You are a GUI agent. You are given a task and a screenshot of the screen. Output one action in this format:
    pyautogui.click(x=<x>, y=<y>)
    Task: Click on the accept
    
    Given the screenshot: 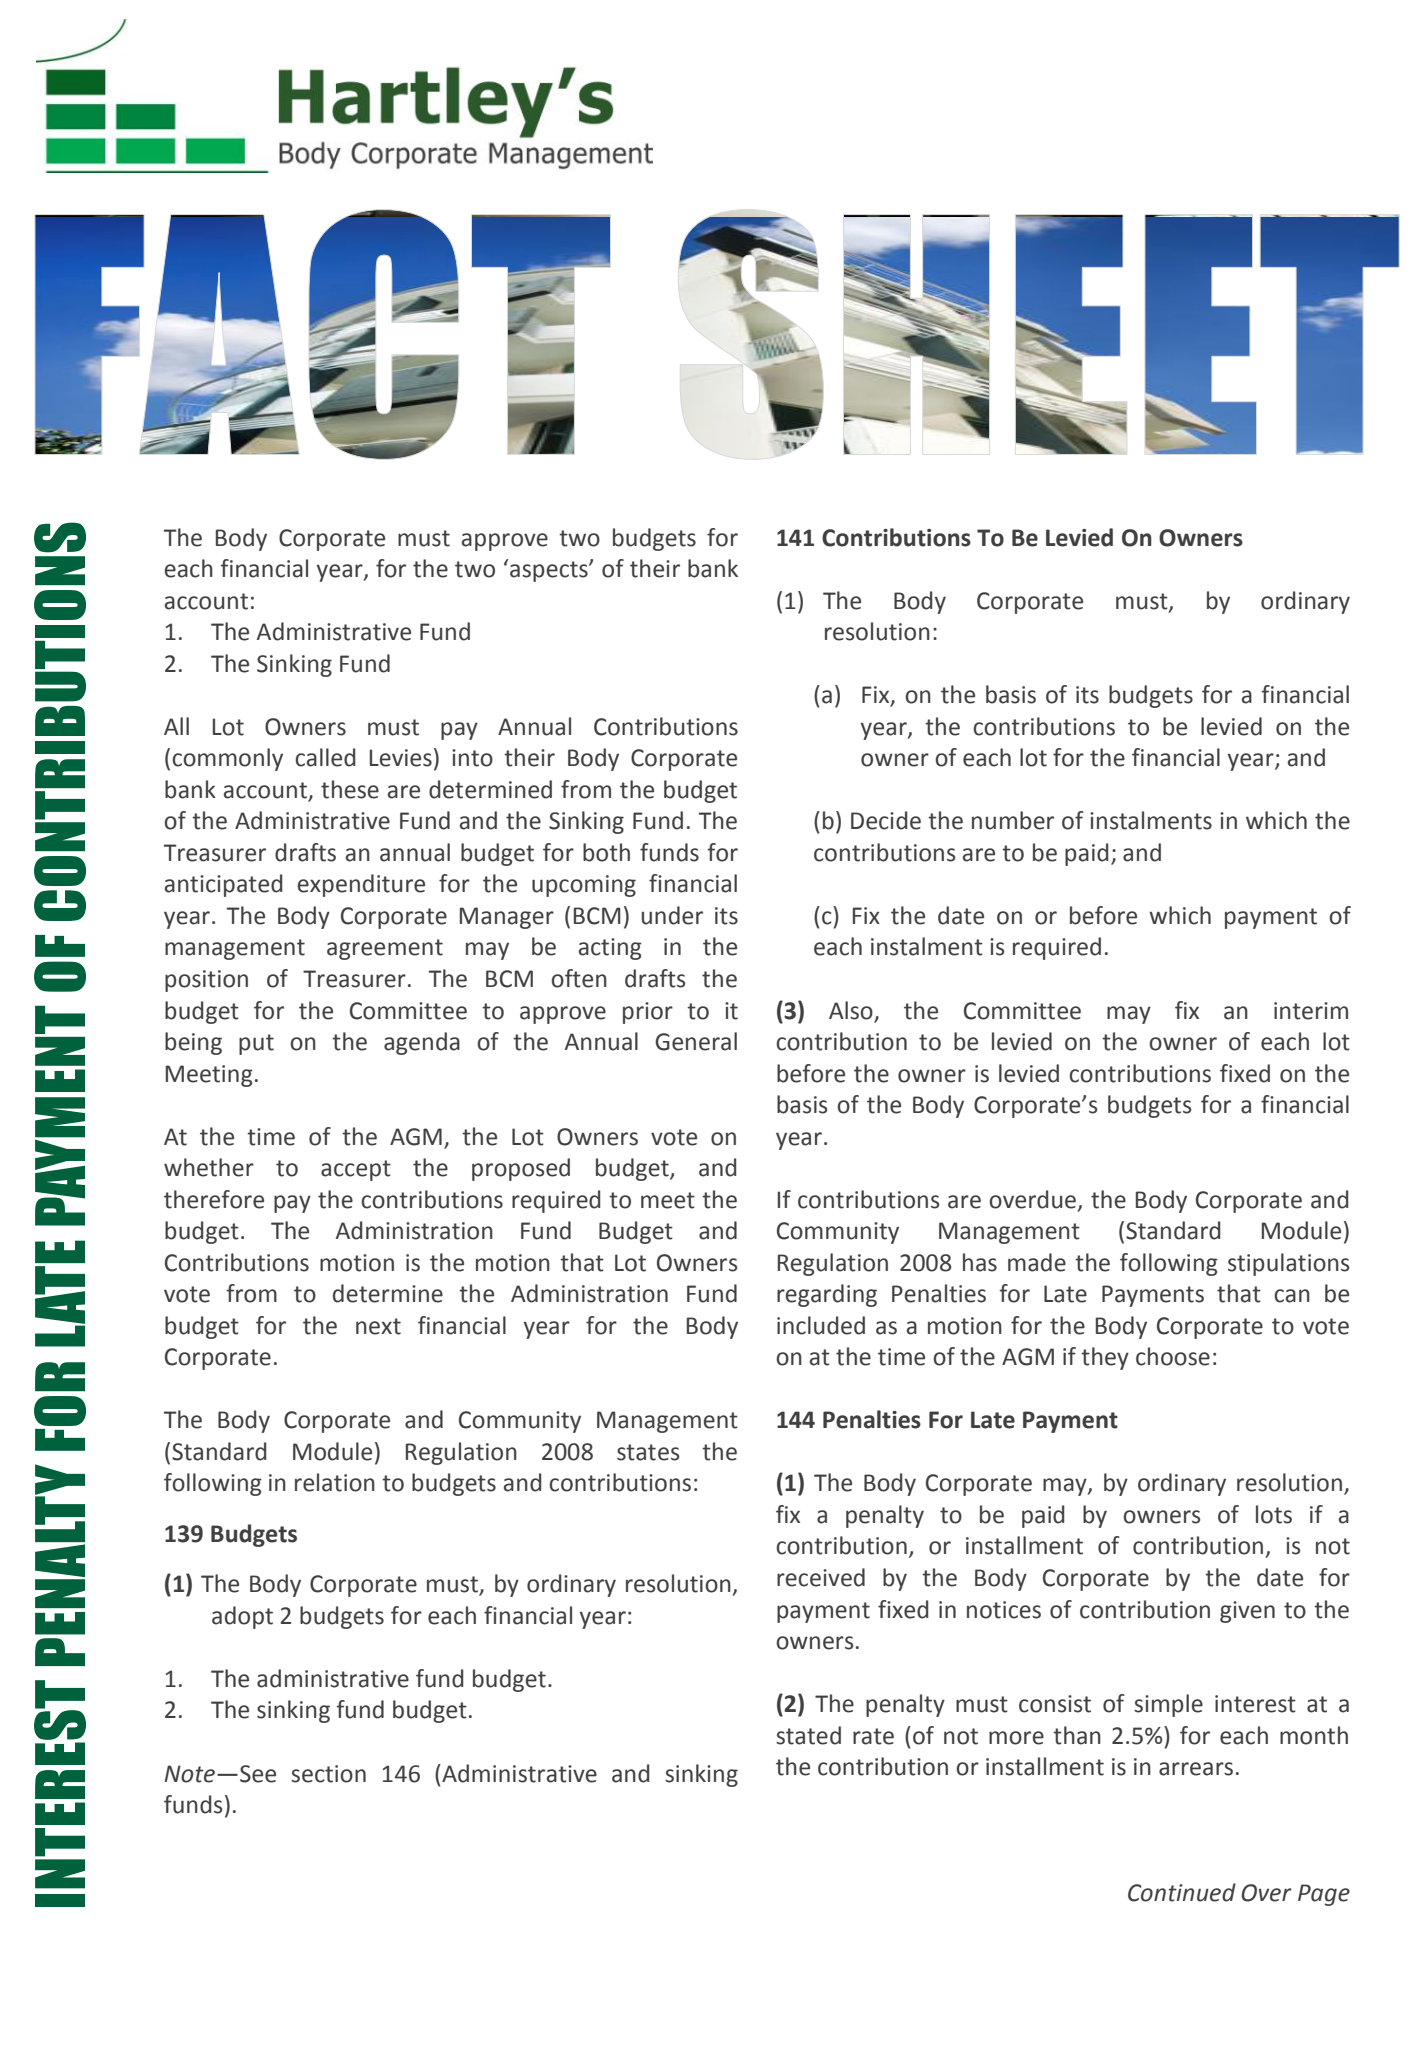 What is the action you would take?
    pyautogui.click(x=356, y=1170)
